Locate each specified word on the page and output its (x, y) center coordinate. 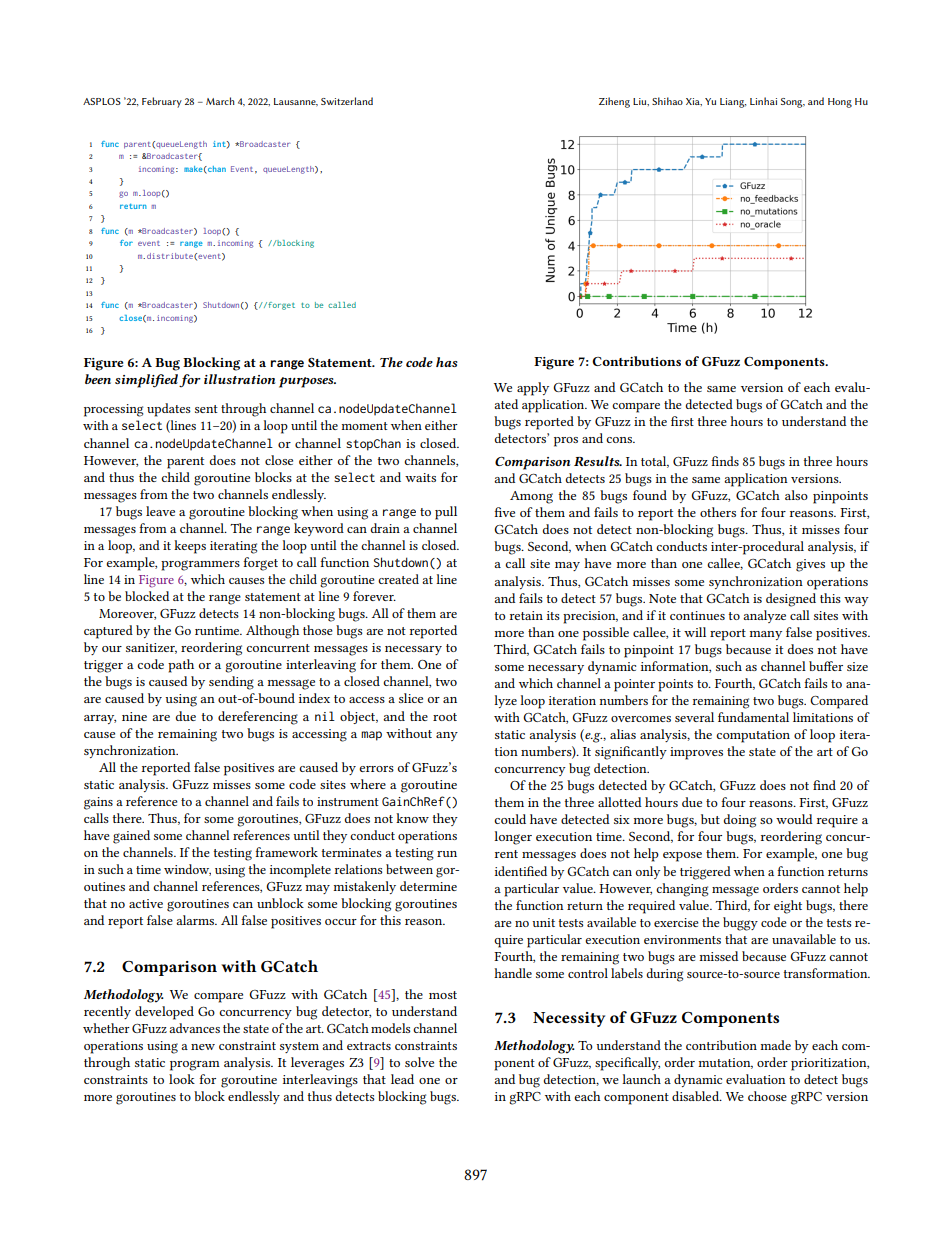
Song (793, 103)
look (182, 1079)
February (162, 102)
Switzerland (347, 101)
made (775, 1045)
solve (419, 1062)
